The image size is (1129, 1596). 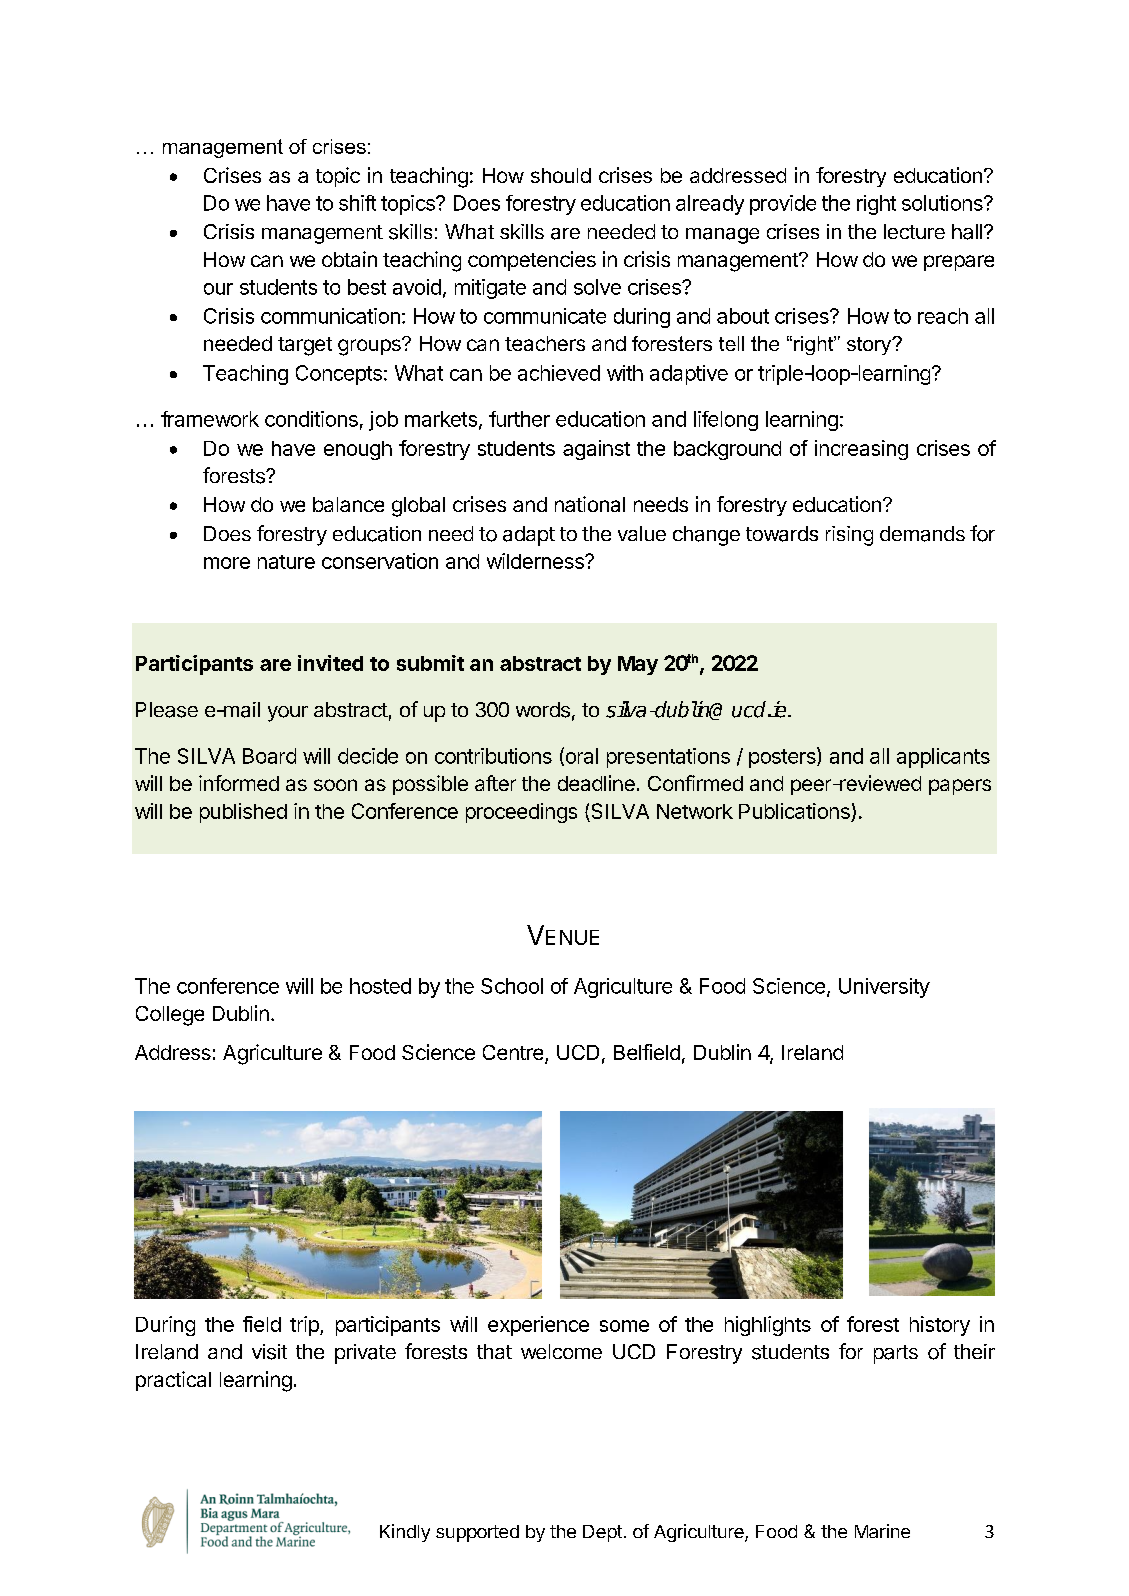 I want to click on Marine, so click(x=882, y=1531).
